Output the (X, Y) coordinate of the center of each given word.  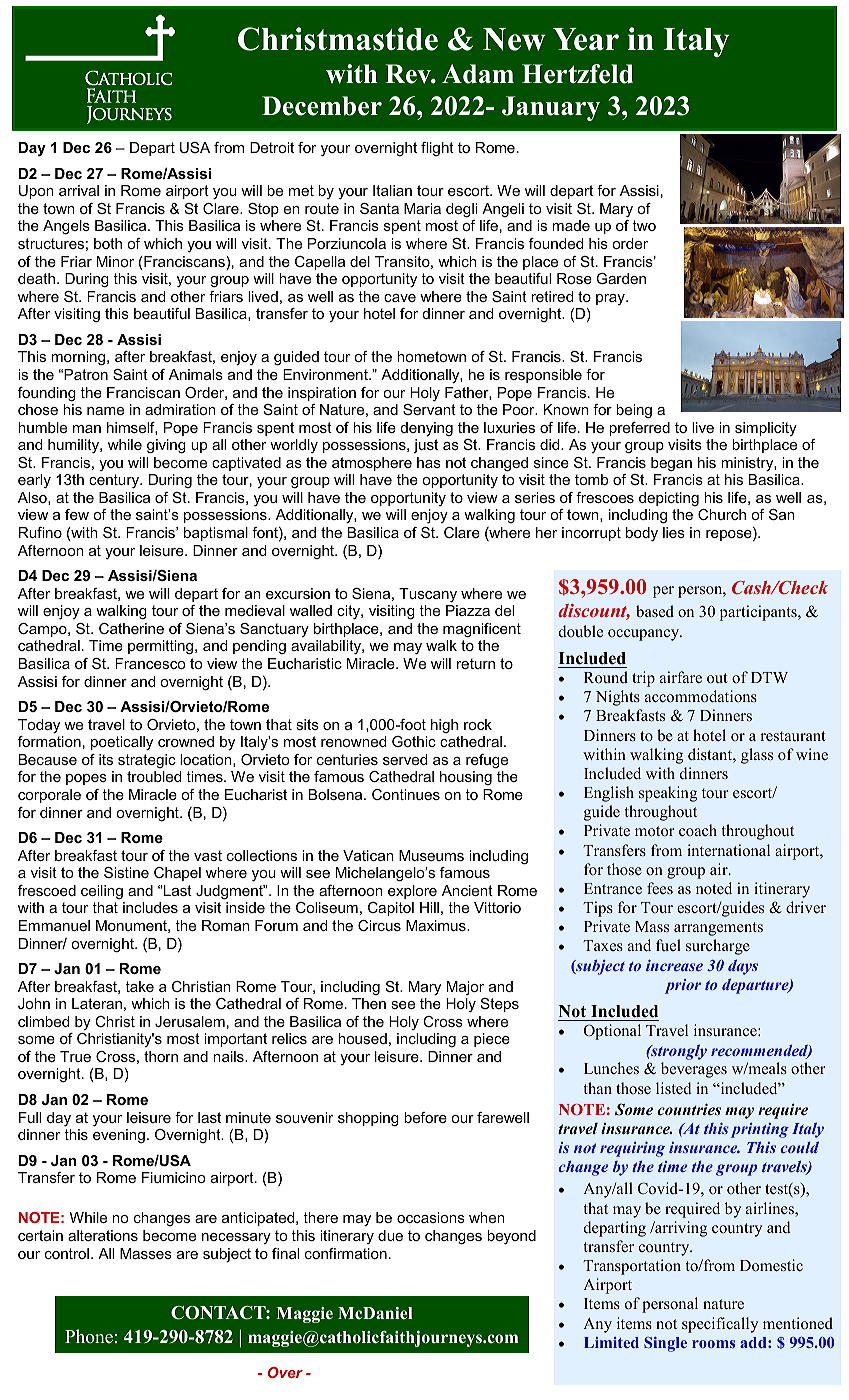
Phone (89, 1336)
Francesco (150, 663)
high (444, 726)
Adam (478, 74)
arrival (79, 190)
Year (586, 39)
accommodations (701, 696)
